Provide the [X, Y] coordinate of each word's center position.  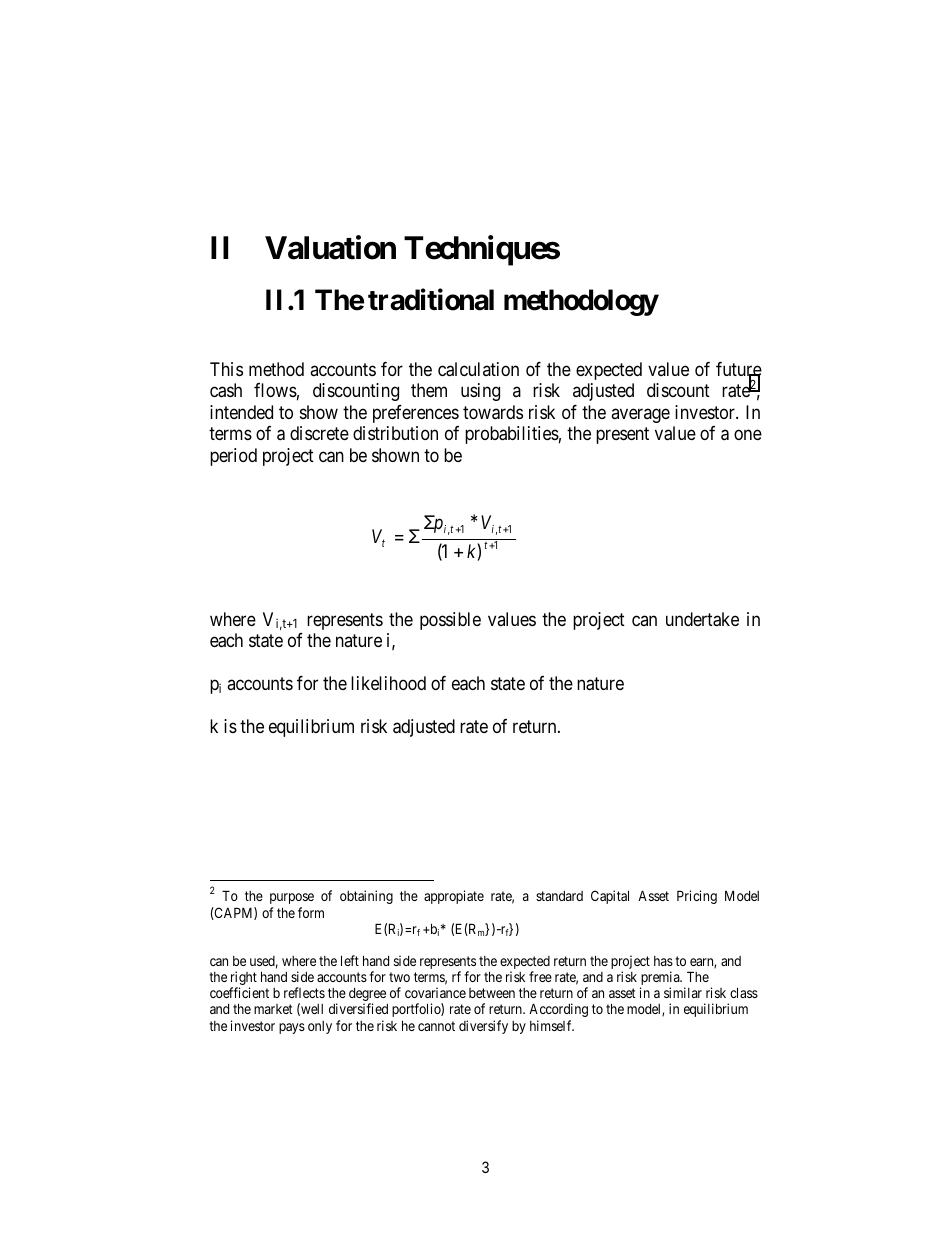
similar [683, 992]
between [492, 993]
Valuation [330, 247]
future [739, 370]
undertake [702, 619]
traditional [431, 300]
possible [450, 621]
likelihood [388, 683]
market [273, 1009]
